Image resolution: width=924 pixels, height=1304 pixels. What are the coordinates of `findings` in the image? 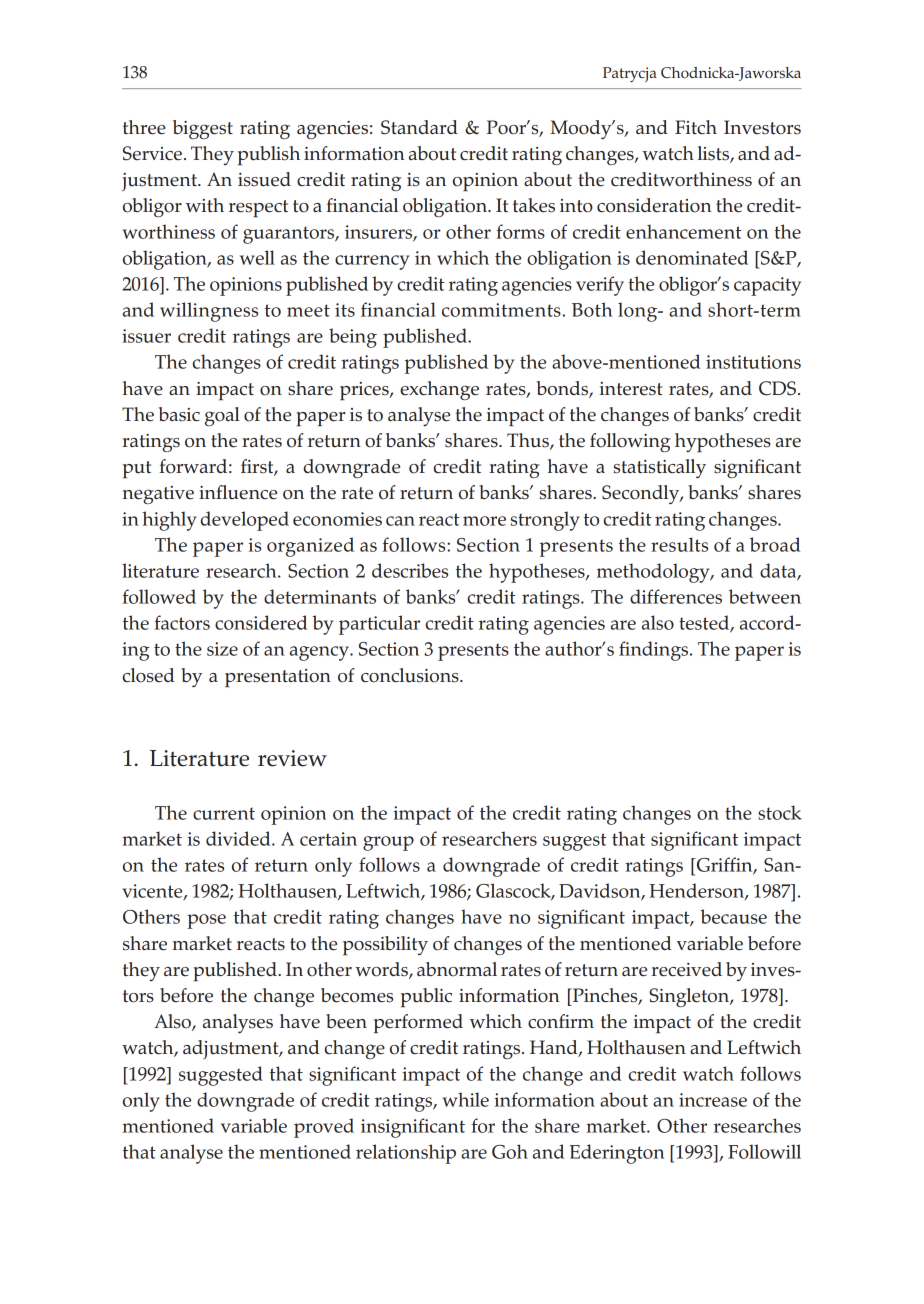 It's located at (655, 651).
